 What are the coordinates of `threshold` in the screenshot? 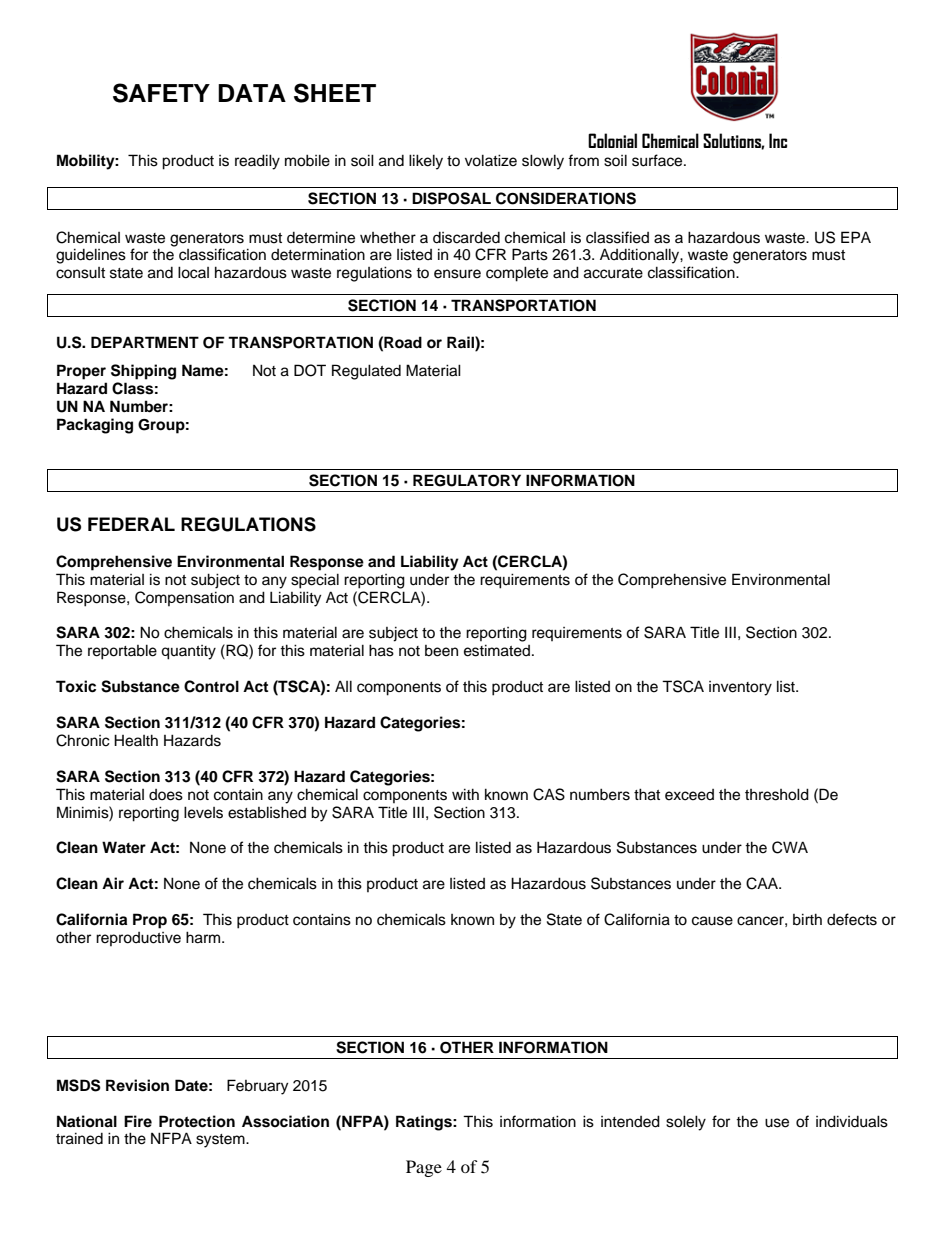 It's located at (777, 794).
